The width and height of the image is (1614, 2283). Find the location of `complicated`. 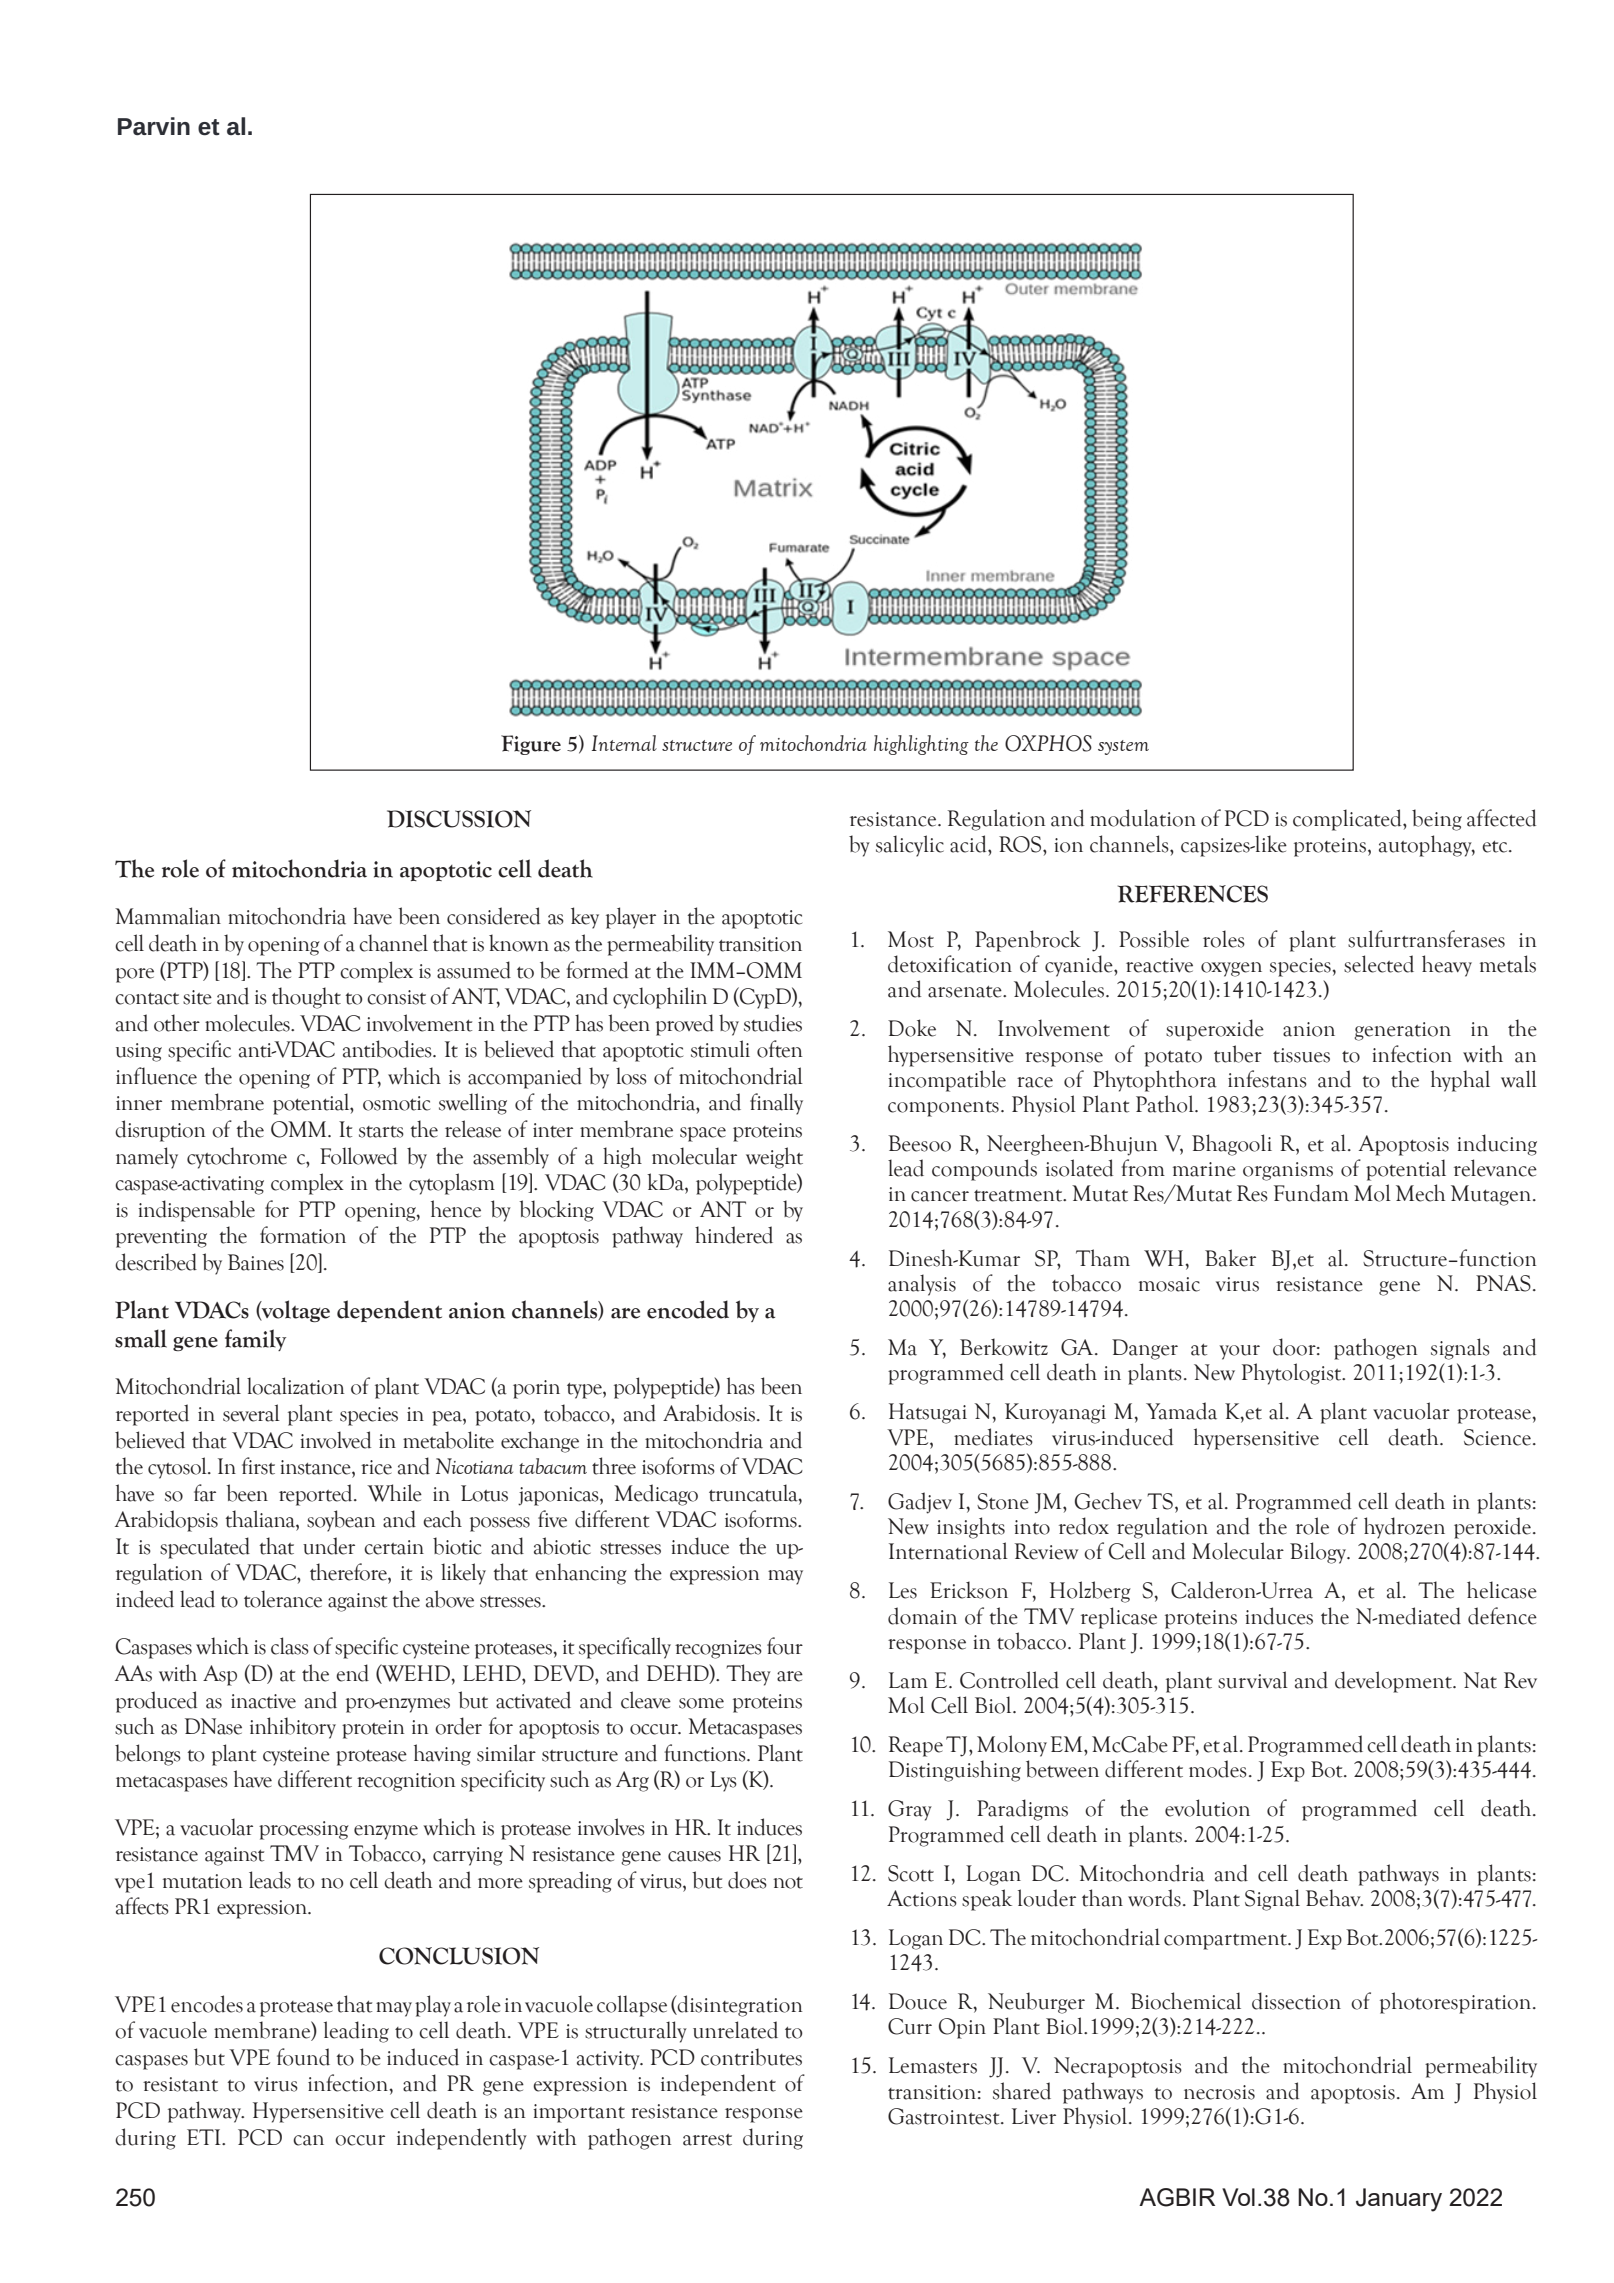

complicated is located at coordinates (1348, 820).
